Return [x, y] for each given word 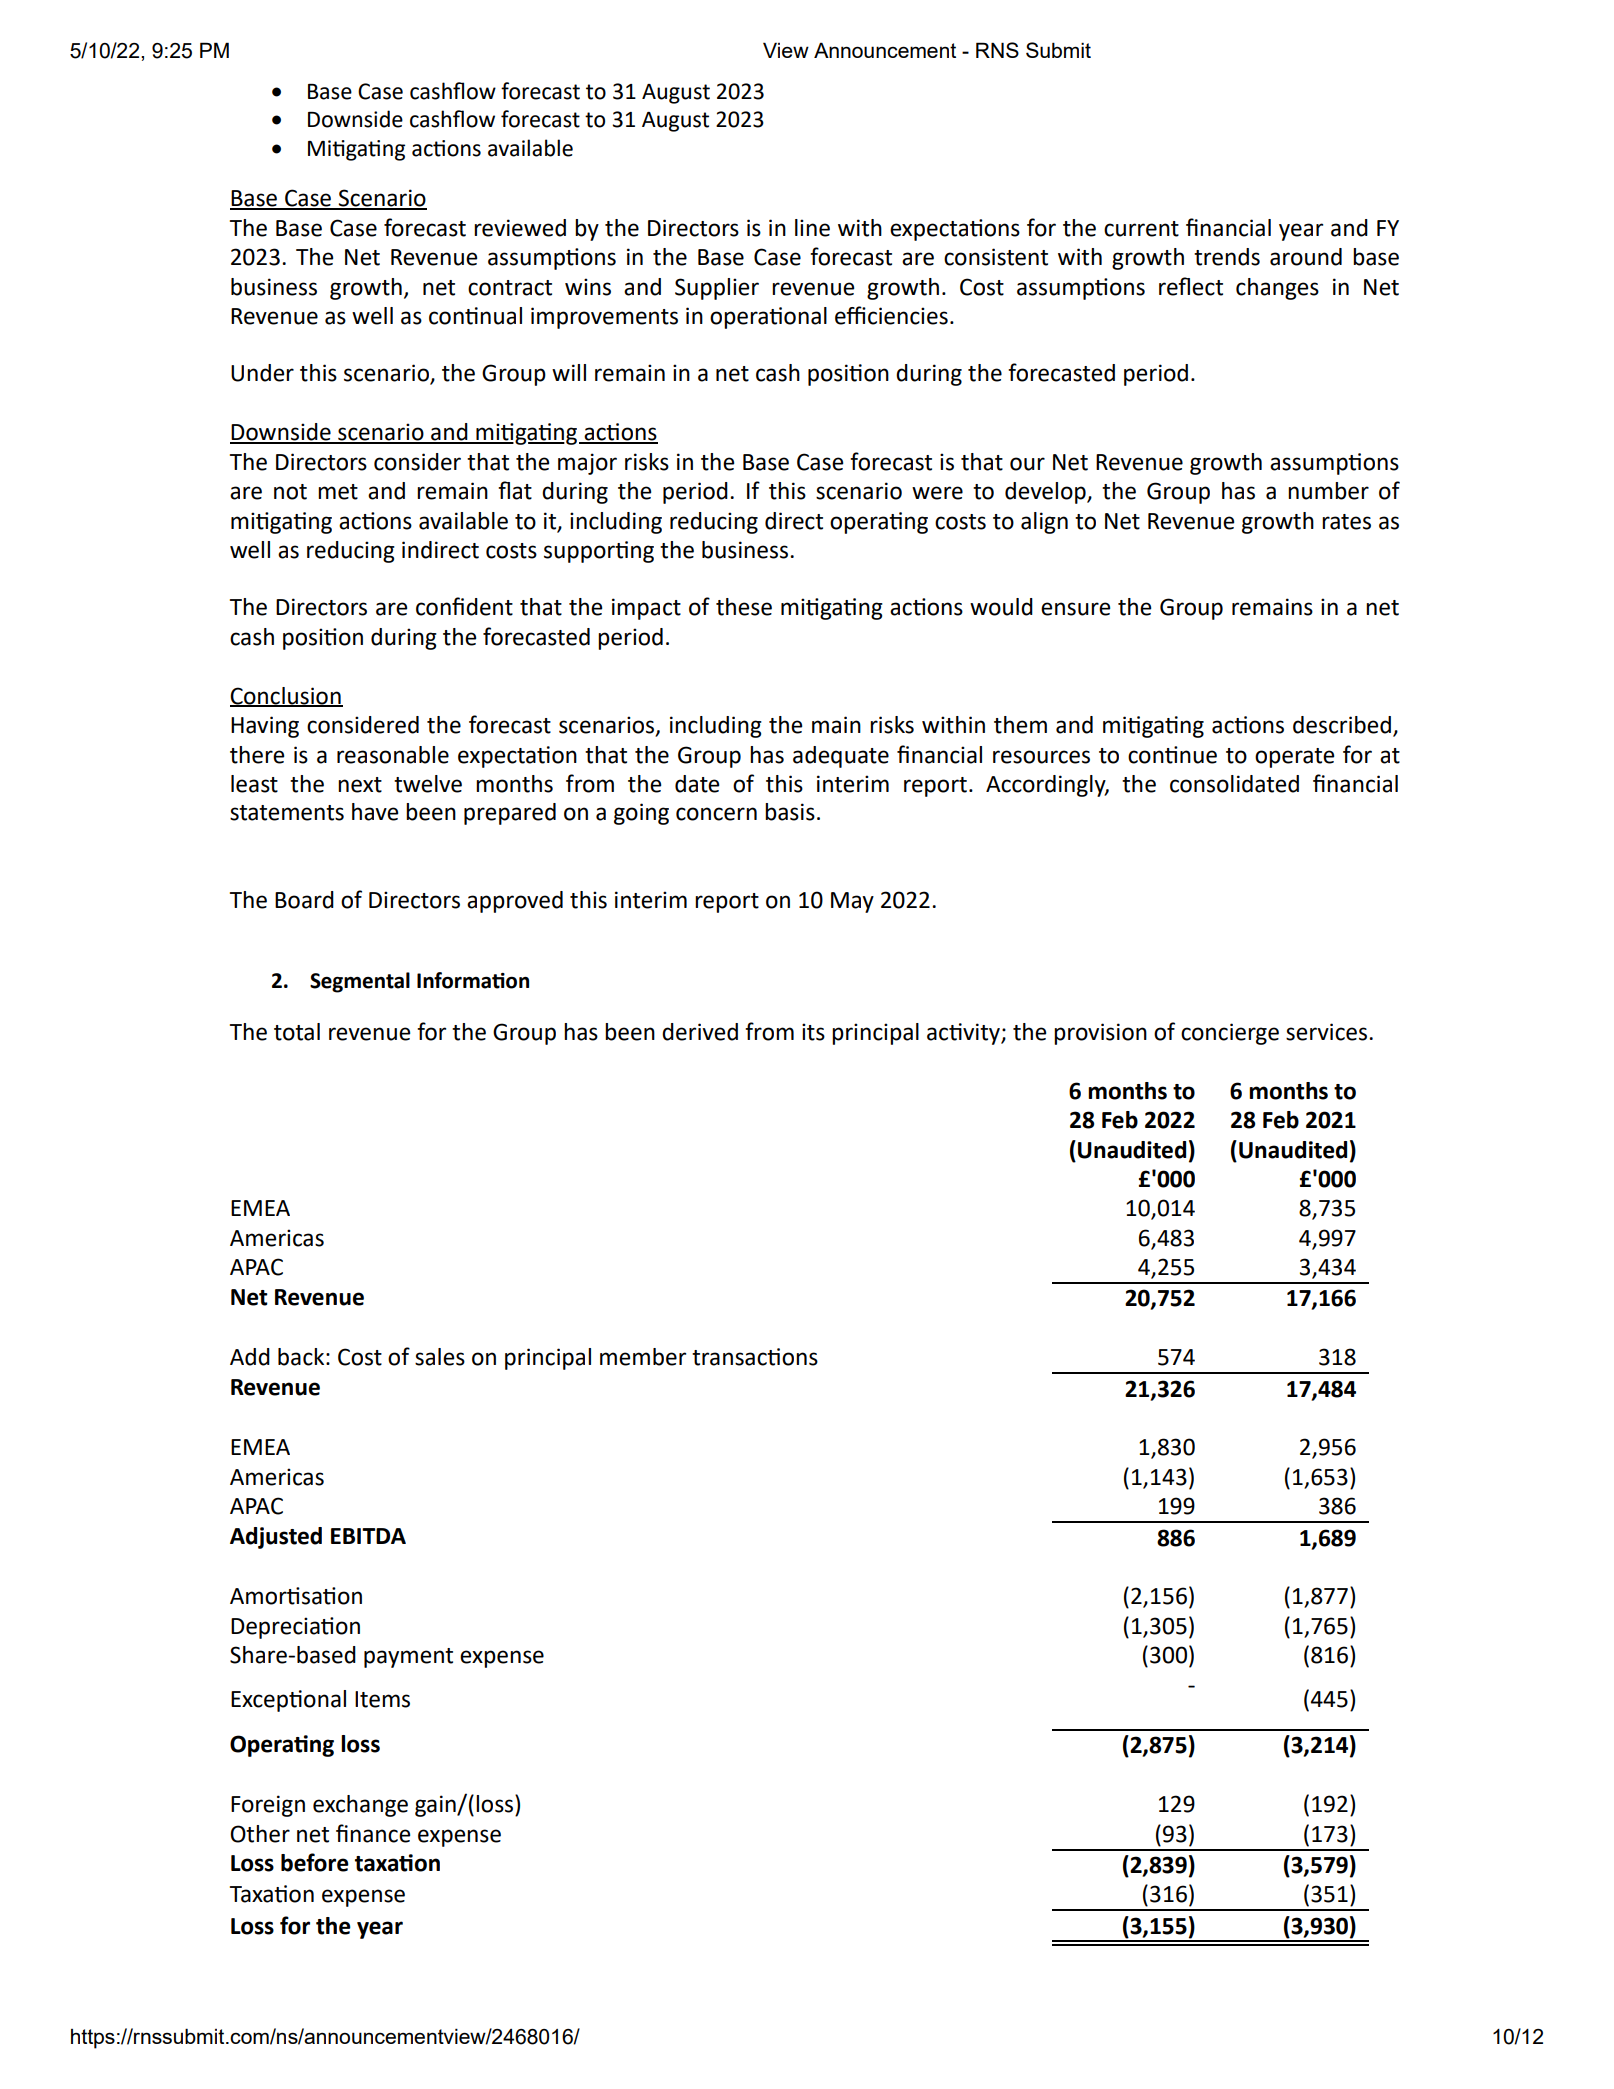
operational [768, 318]
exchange [360, 1806]
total [297, 1032]
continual [475, 316]
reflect [1191, 286]
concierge [1230, 1034]
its [813, 1032]
